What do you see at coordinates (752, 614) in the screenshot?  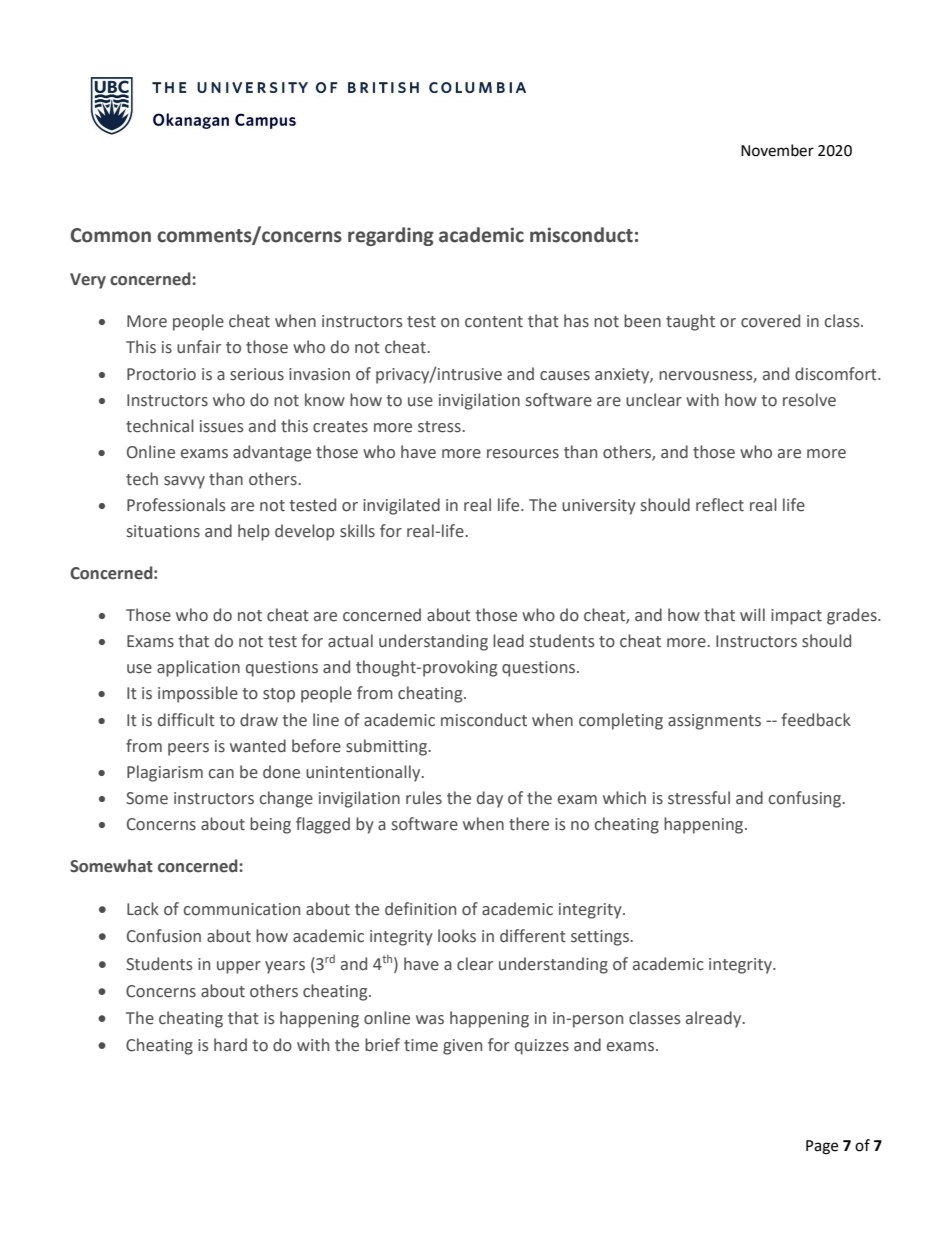 I see `will` at bounding box center [752, 614].
